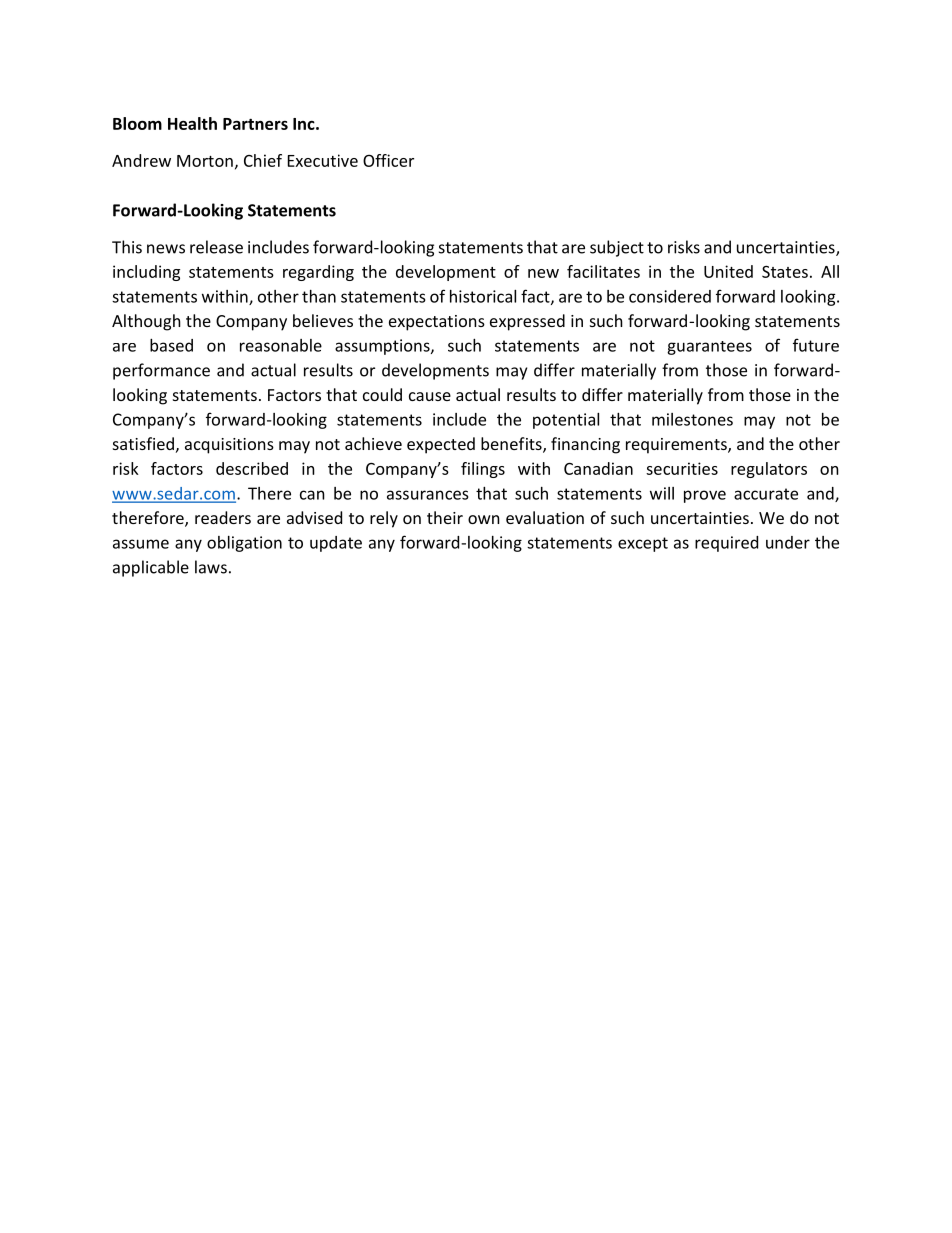 This document has width=952, height=1233. Describe the element at coordinates (192, 123) in the document. I see `Health` at that location.
